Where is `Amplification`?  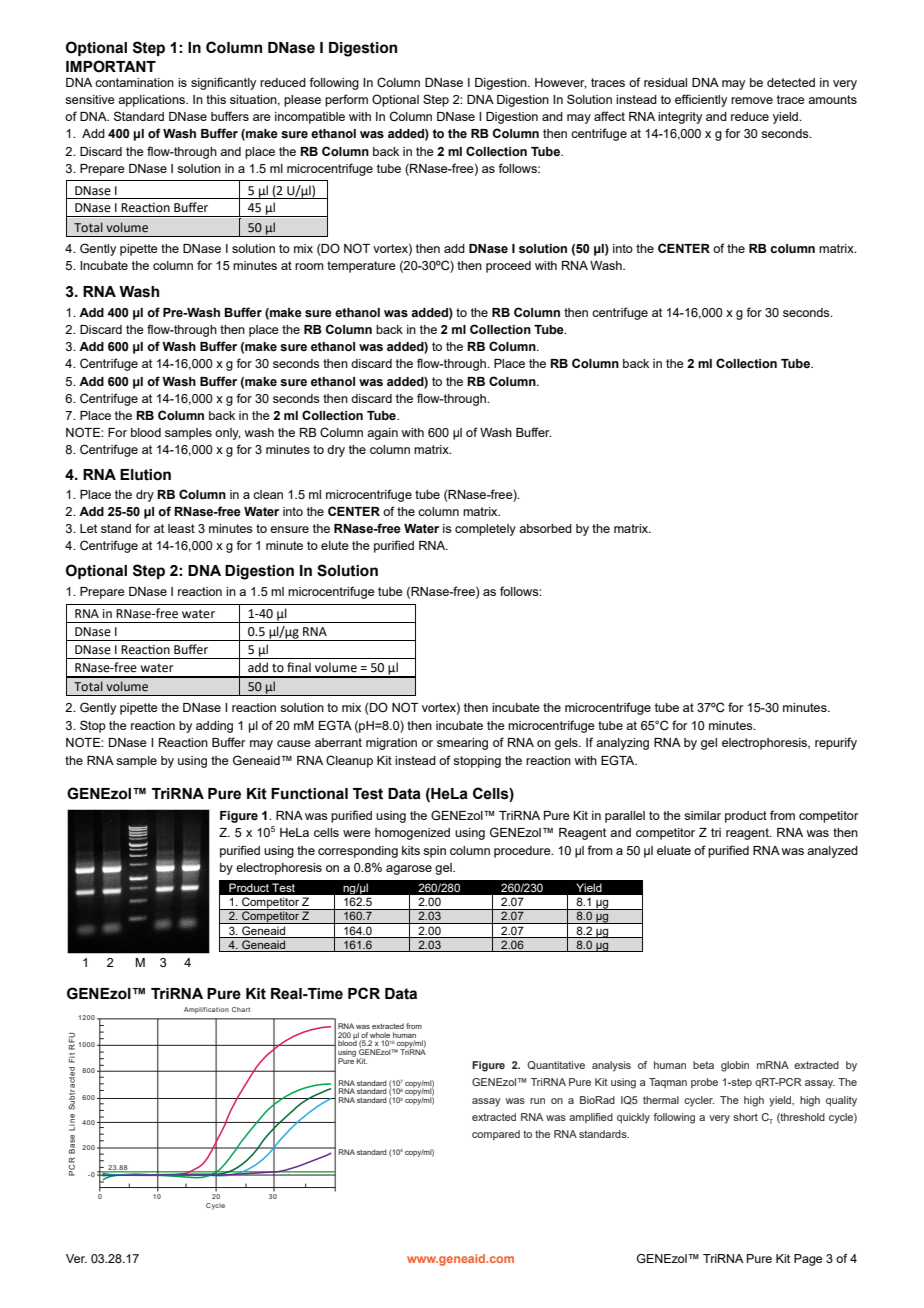
Amplification is located at coordinates (206, 1010).
